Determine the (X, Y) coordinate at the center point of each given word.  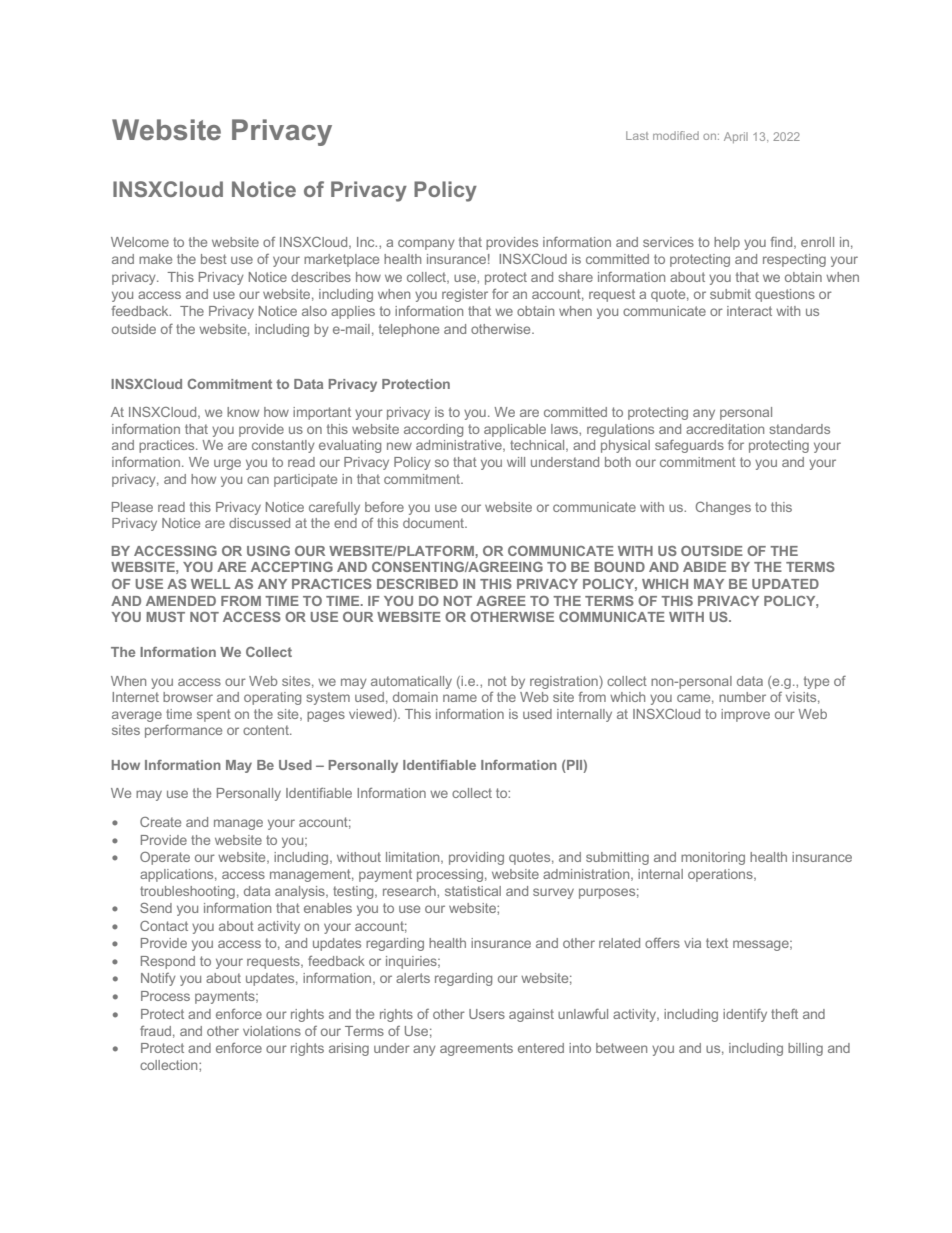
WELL (210, 584)
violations (272, 1031)
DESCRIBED (417, 584)
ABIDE (704, 567)
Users (487, 1014)
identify (745, 1015)
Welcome (140, 242)
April (736, 137)
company (426, 244)
